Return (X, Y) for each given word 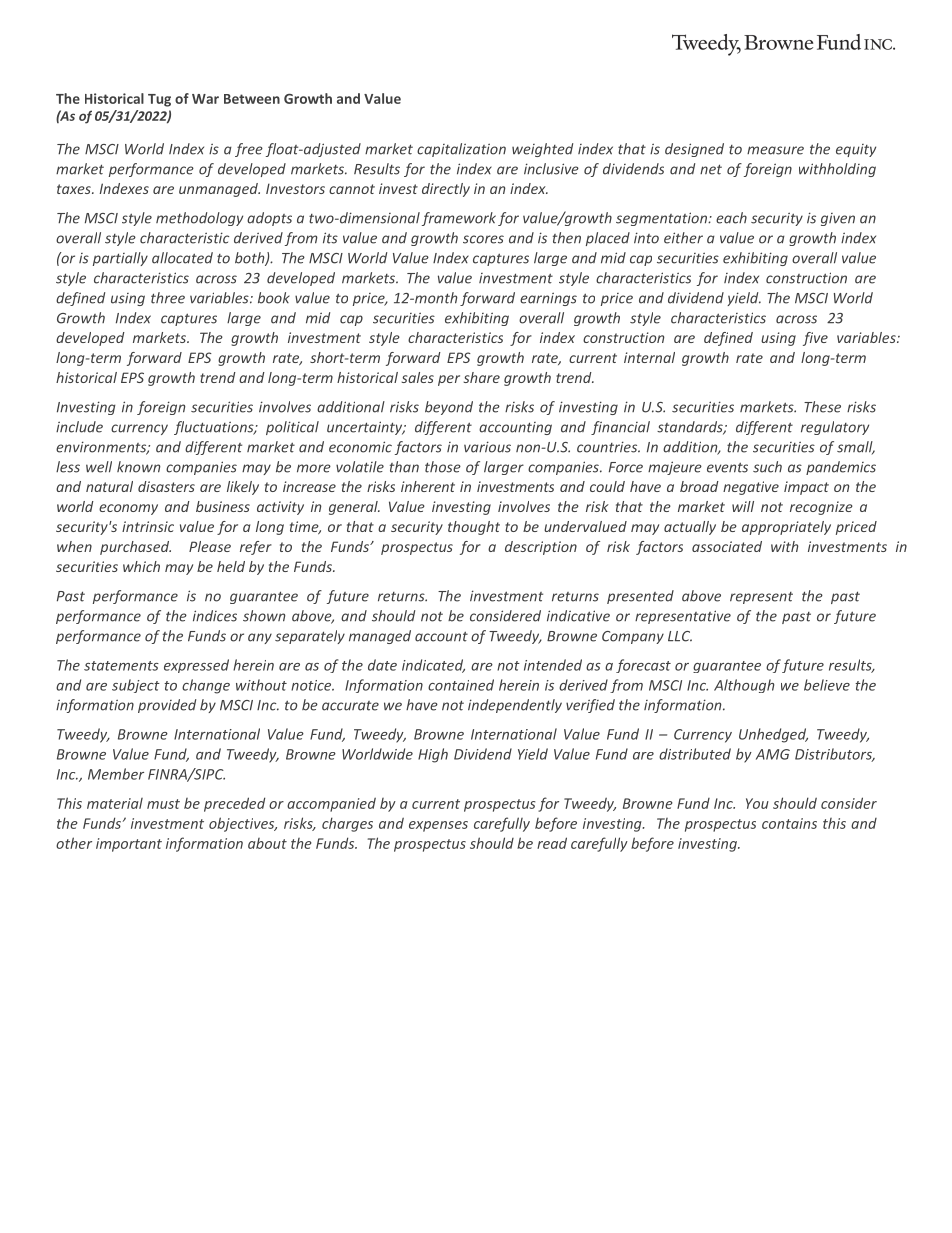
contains (789, 823)
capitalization (461, 150)
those (443, 467)
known (139, 467)
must (163, 804)
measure (775, 150)
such (767, 467)
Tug (159, 100)
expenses (438, 826)
